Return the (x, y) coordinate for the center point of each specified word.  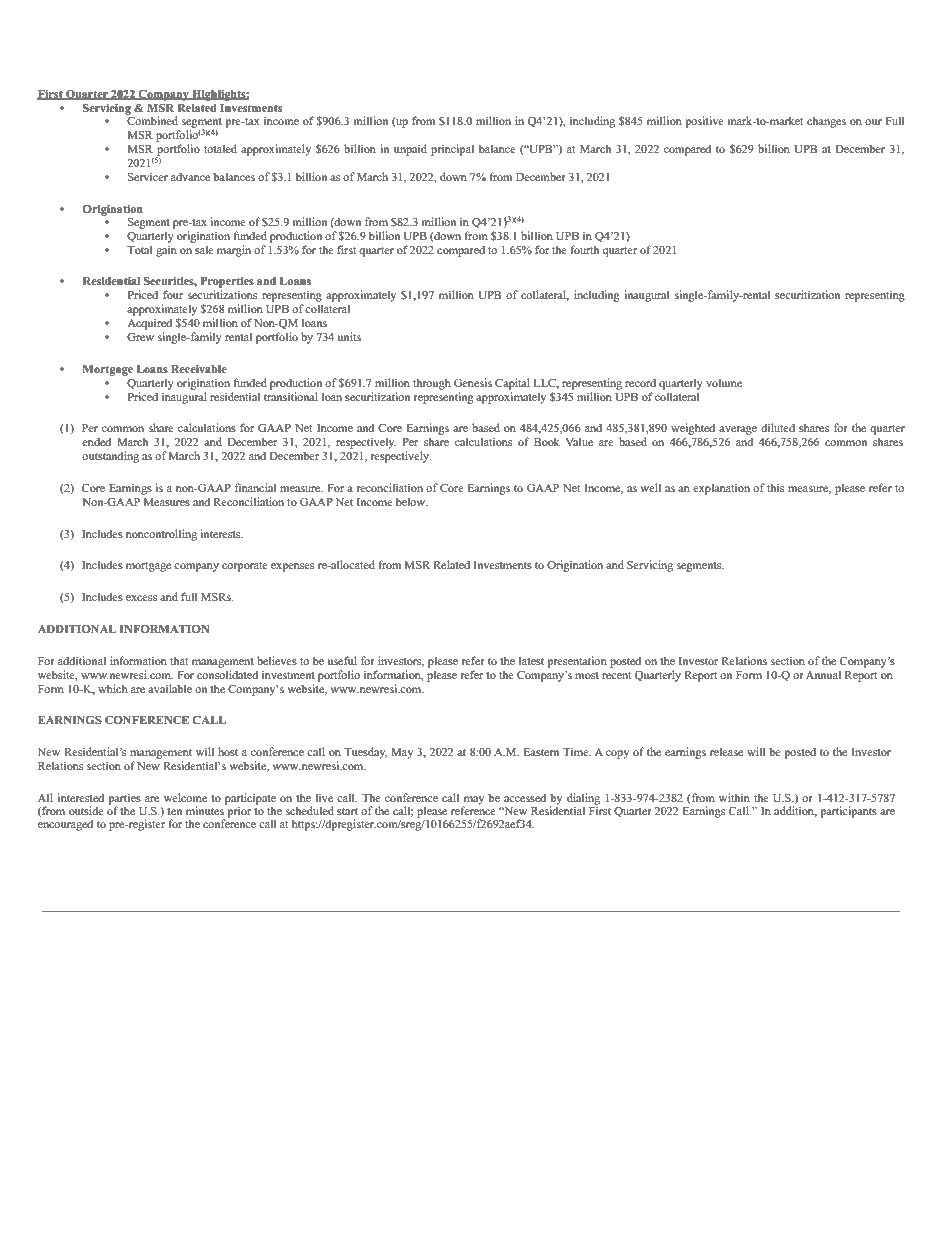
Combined (152, 119)
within (734, 797)
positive (704, 122)
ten (174, 811)
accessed (525, 797)
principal (452, 150)
